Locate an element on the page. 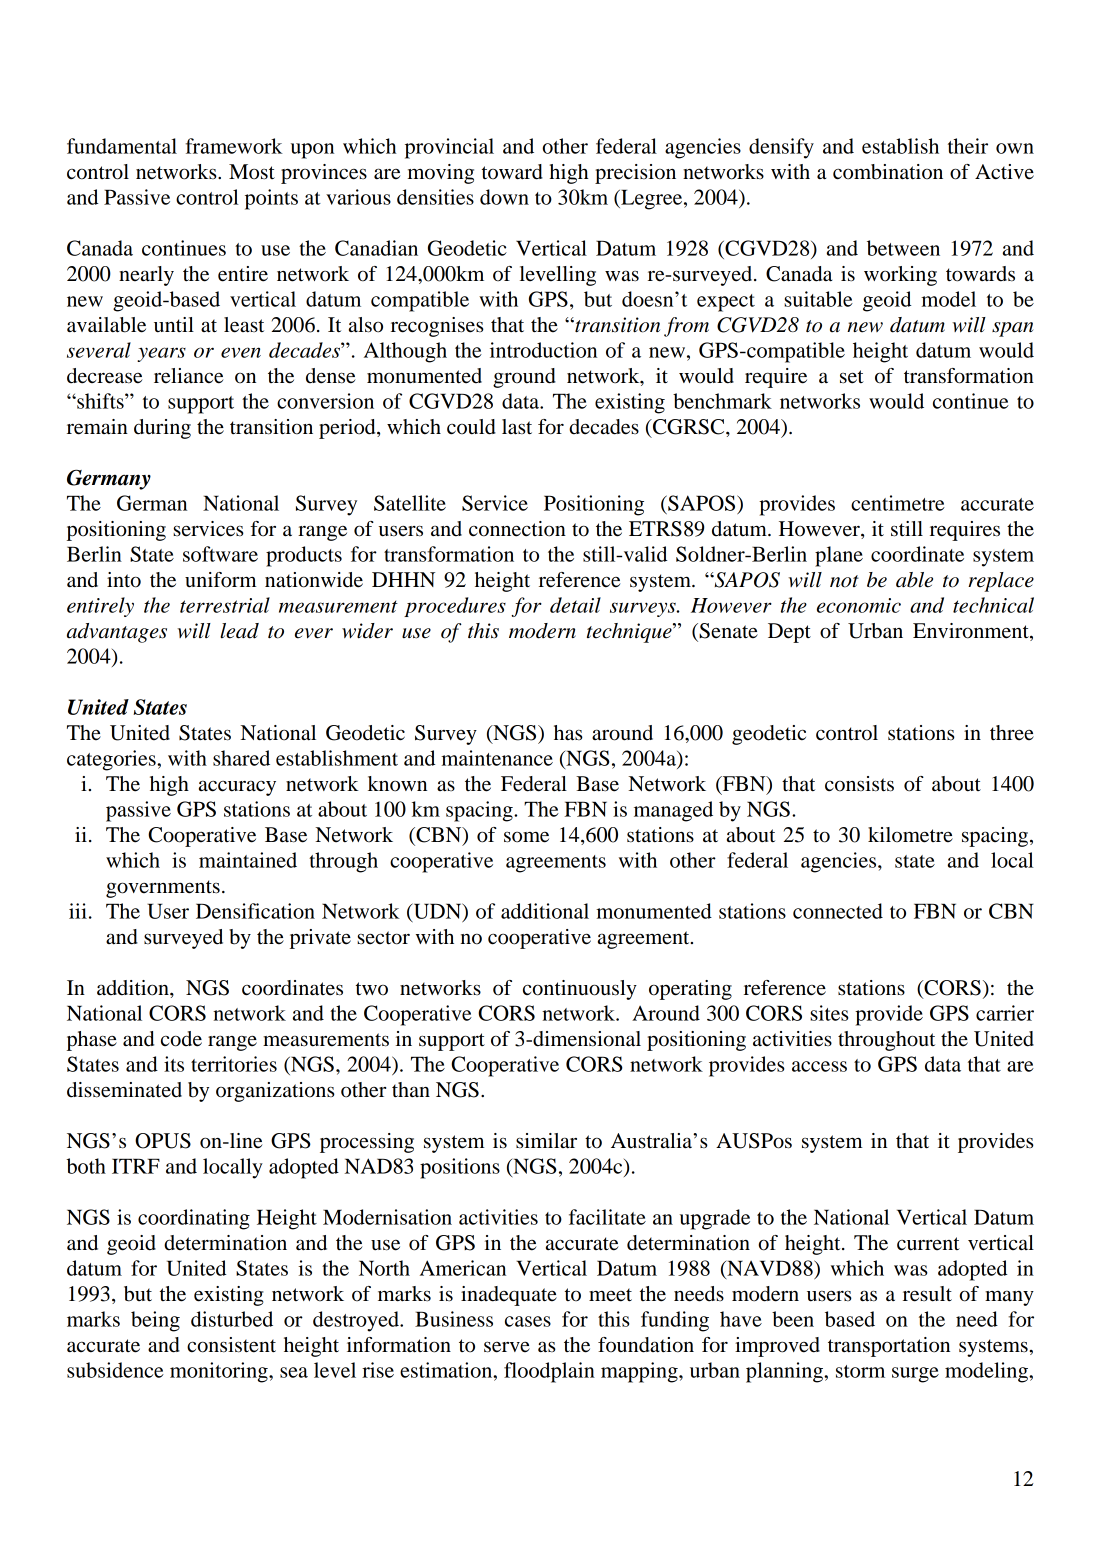  combination is located at coordinates (888, 172).
